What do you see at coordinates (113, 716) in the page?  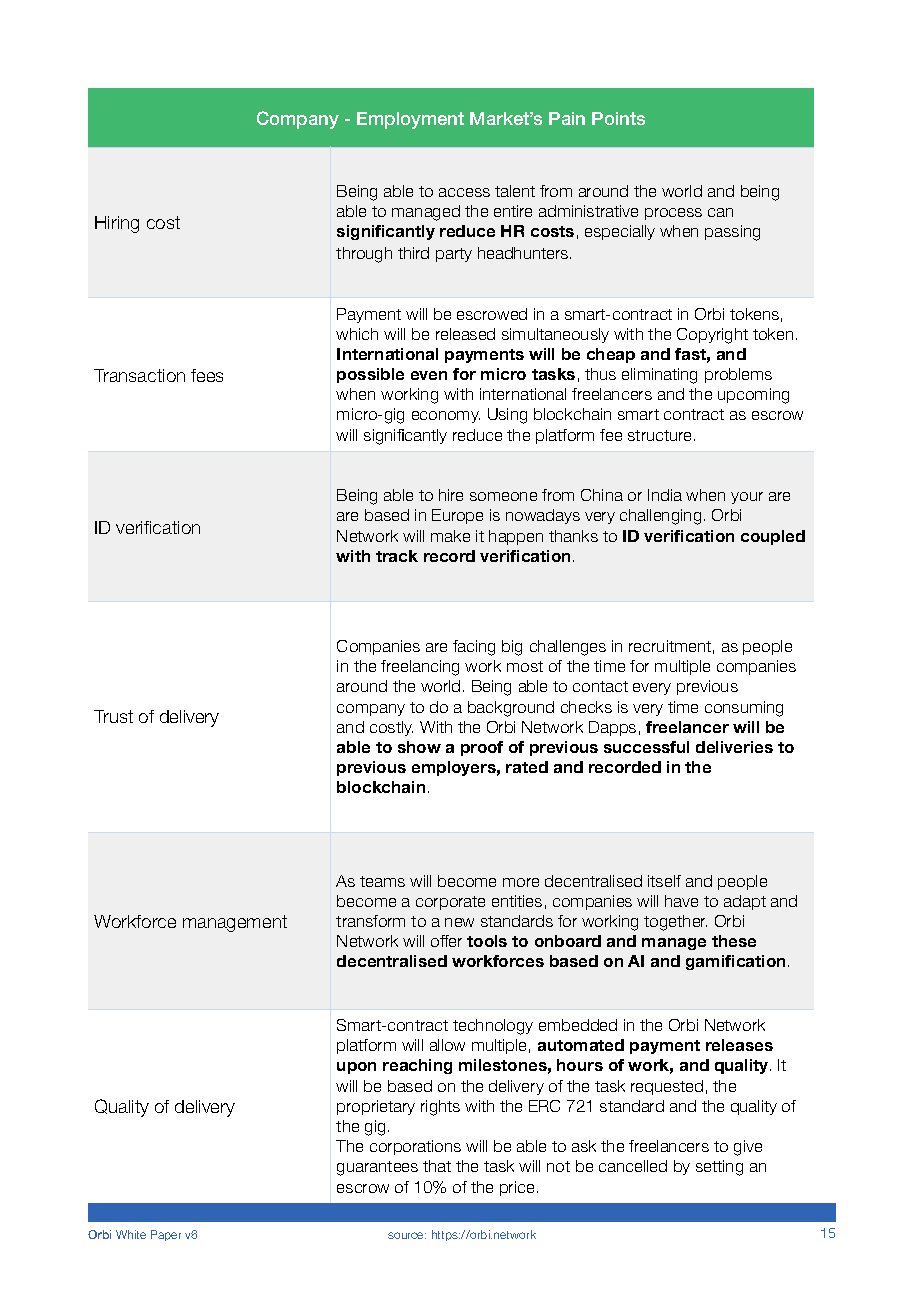 I see `Trust` at bounding box center [113, 716].
